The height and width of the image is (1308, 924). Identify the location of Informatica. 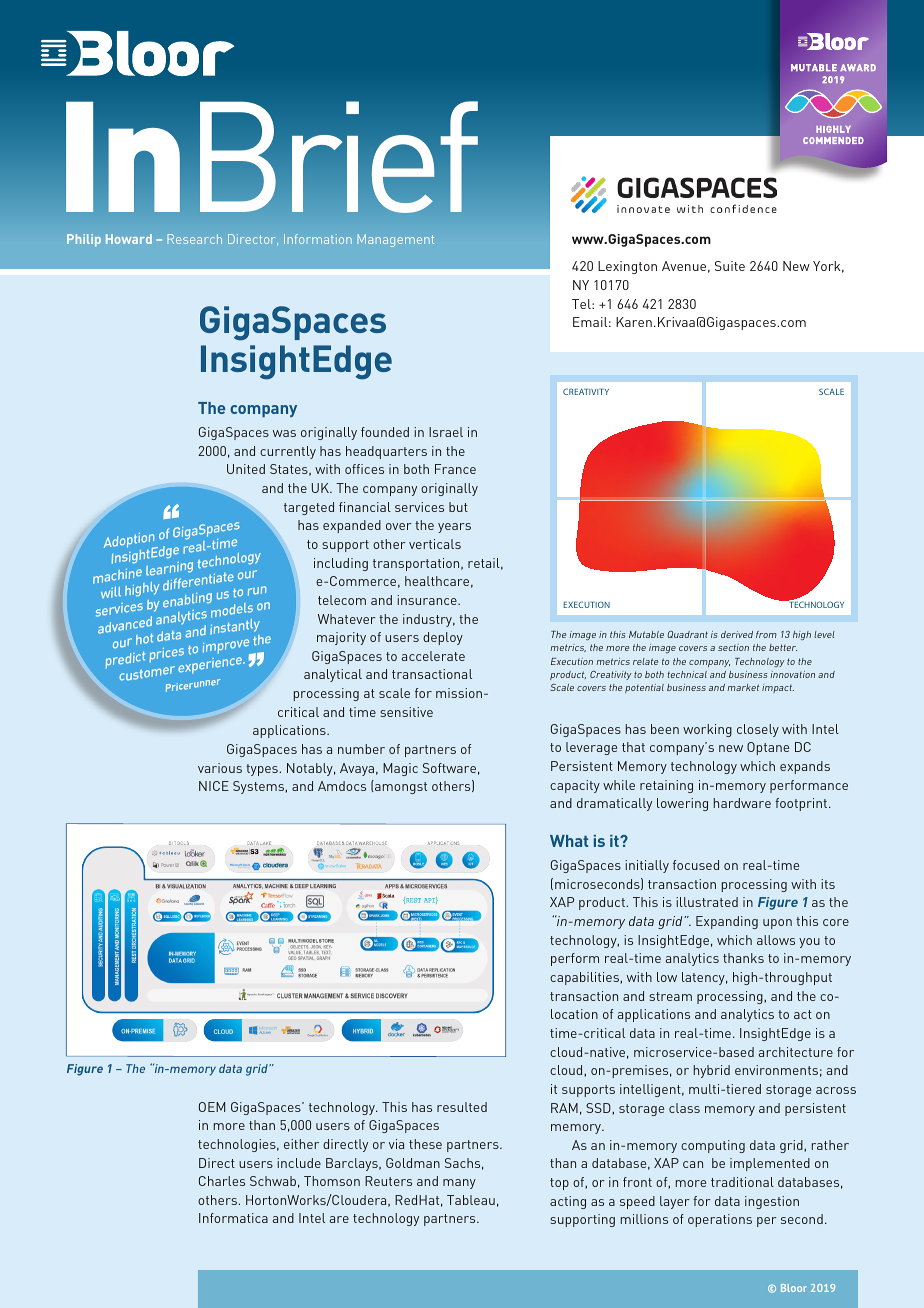
(233, 1218).
